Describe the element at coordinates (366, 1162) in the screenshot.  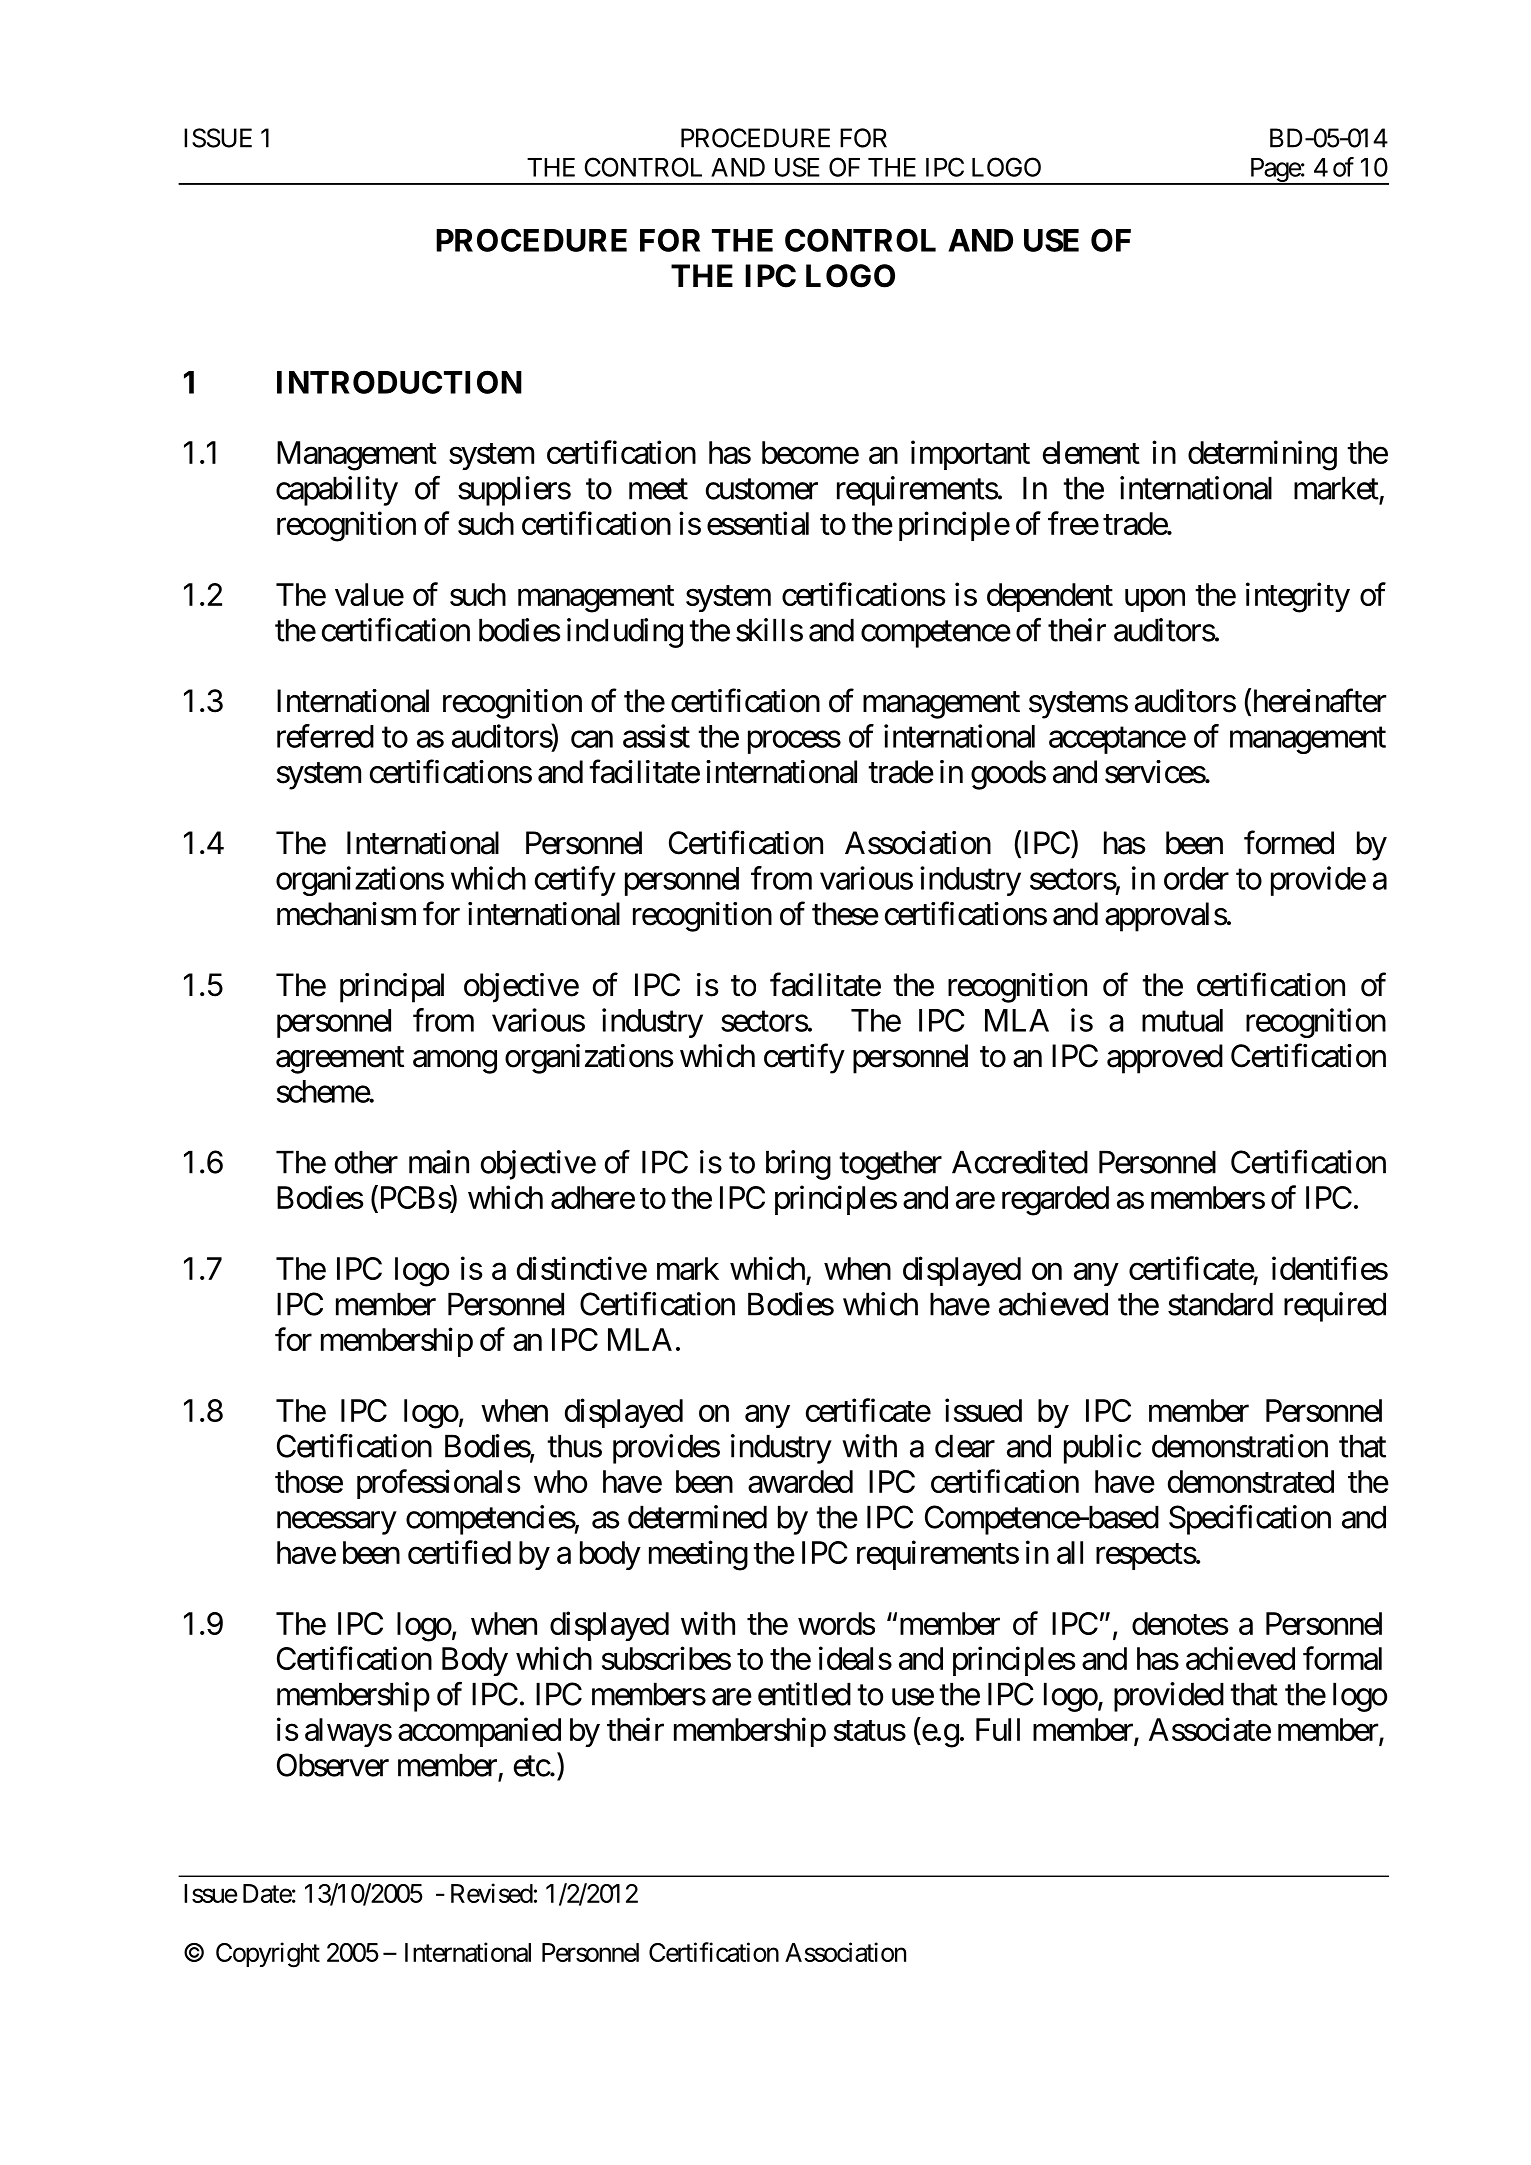
I see `other` at that location.
